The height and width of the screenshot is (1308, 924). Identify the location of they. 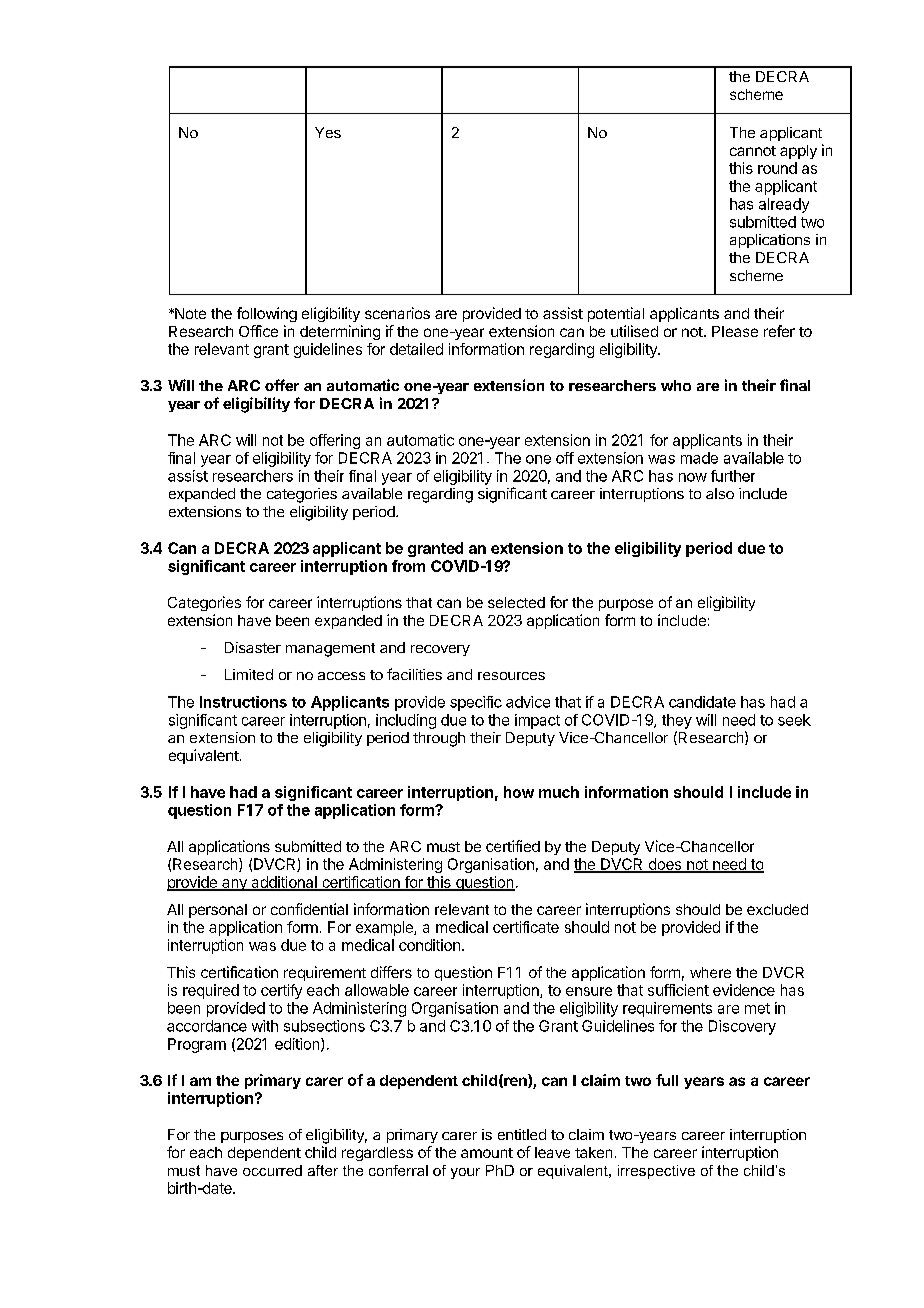
(677, 721).
